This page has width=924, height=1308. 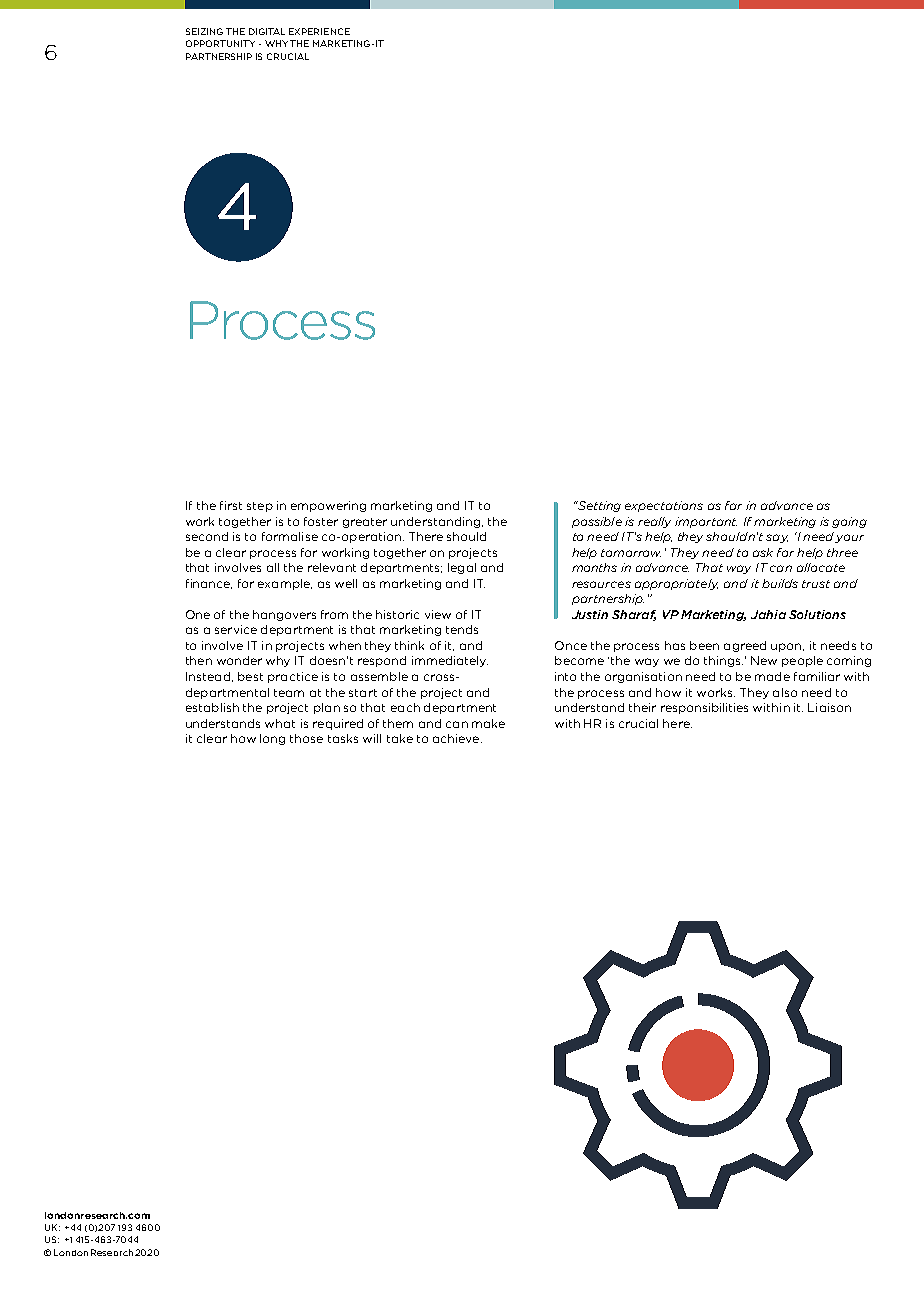 I want to click on Setting, so click(x=598, y=506).
